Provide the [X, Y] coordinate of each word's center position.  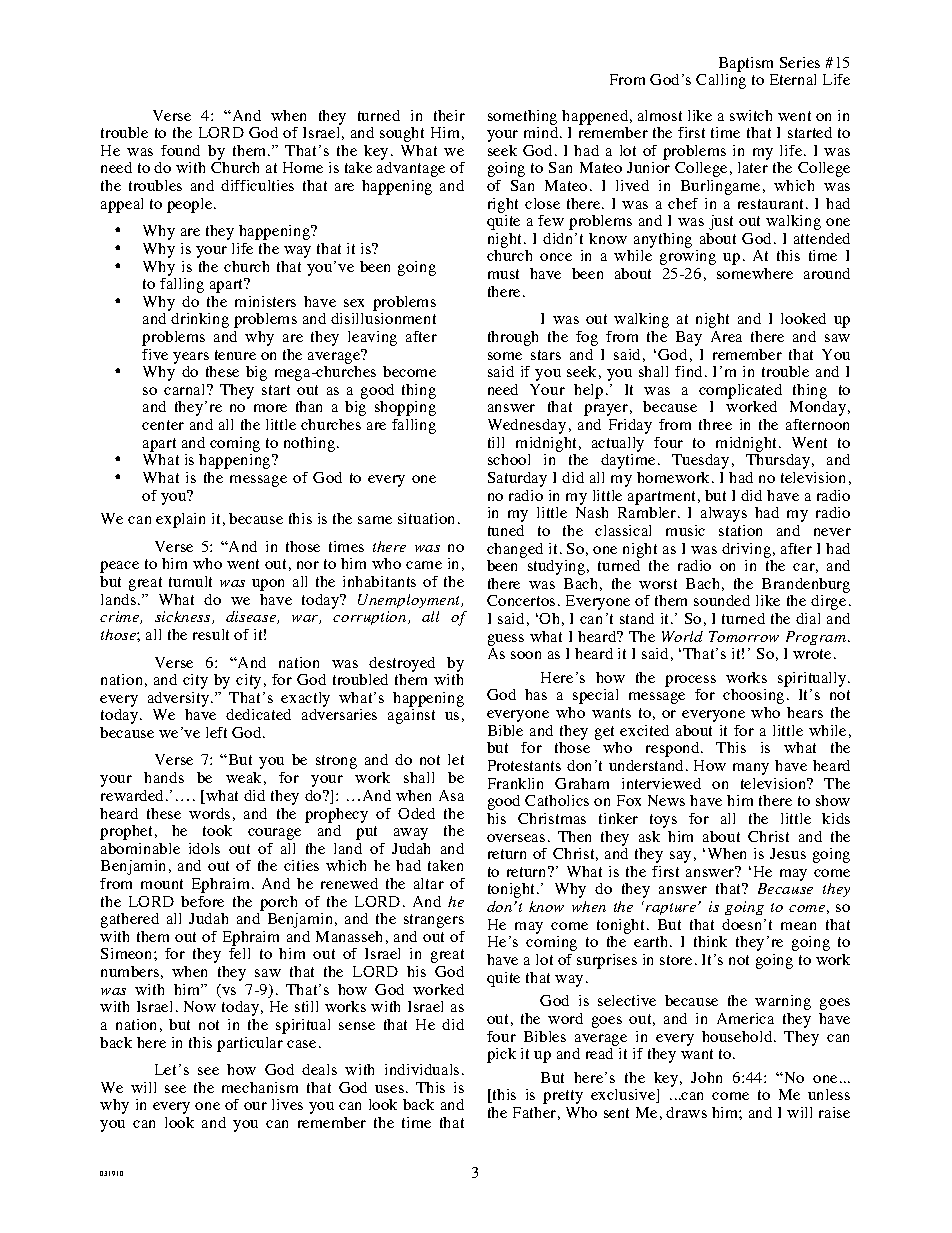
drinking [200, 320]
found [180, 150]
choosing [753, 696]
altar [429, 883]
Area [726, 336]
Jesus [788, 853]
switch [751, 115]
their [449, 115]
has [536, 694]
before [202, 901]
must [503, 274]
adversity [180, 699]
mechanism [260, 1087]
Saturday [517, 479]
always [724, 514]
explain [180, 520]
